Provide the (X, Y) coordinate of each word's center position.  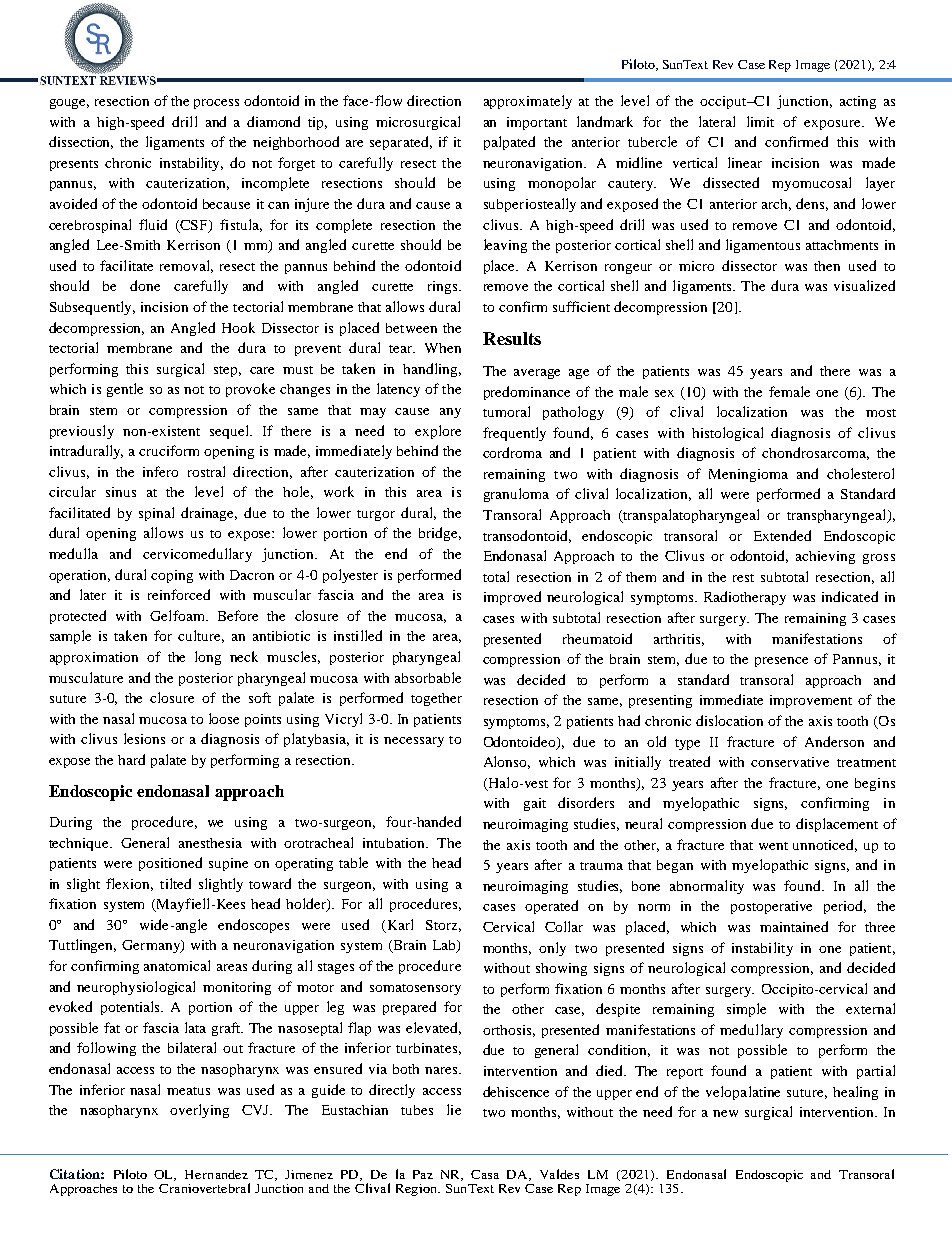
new (725, 1113)
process (216, 104)
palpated (509, 143)
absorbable (428, 677)
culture (201, 636)
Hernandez (216, 1174)
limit (760, 121)
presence (781, 662)
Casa (485, 1174)
